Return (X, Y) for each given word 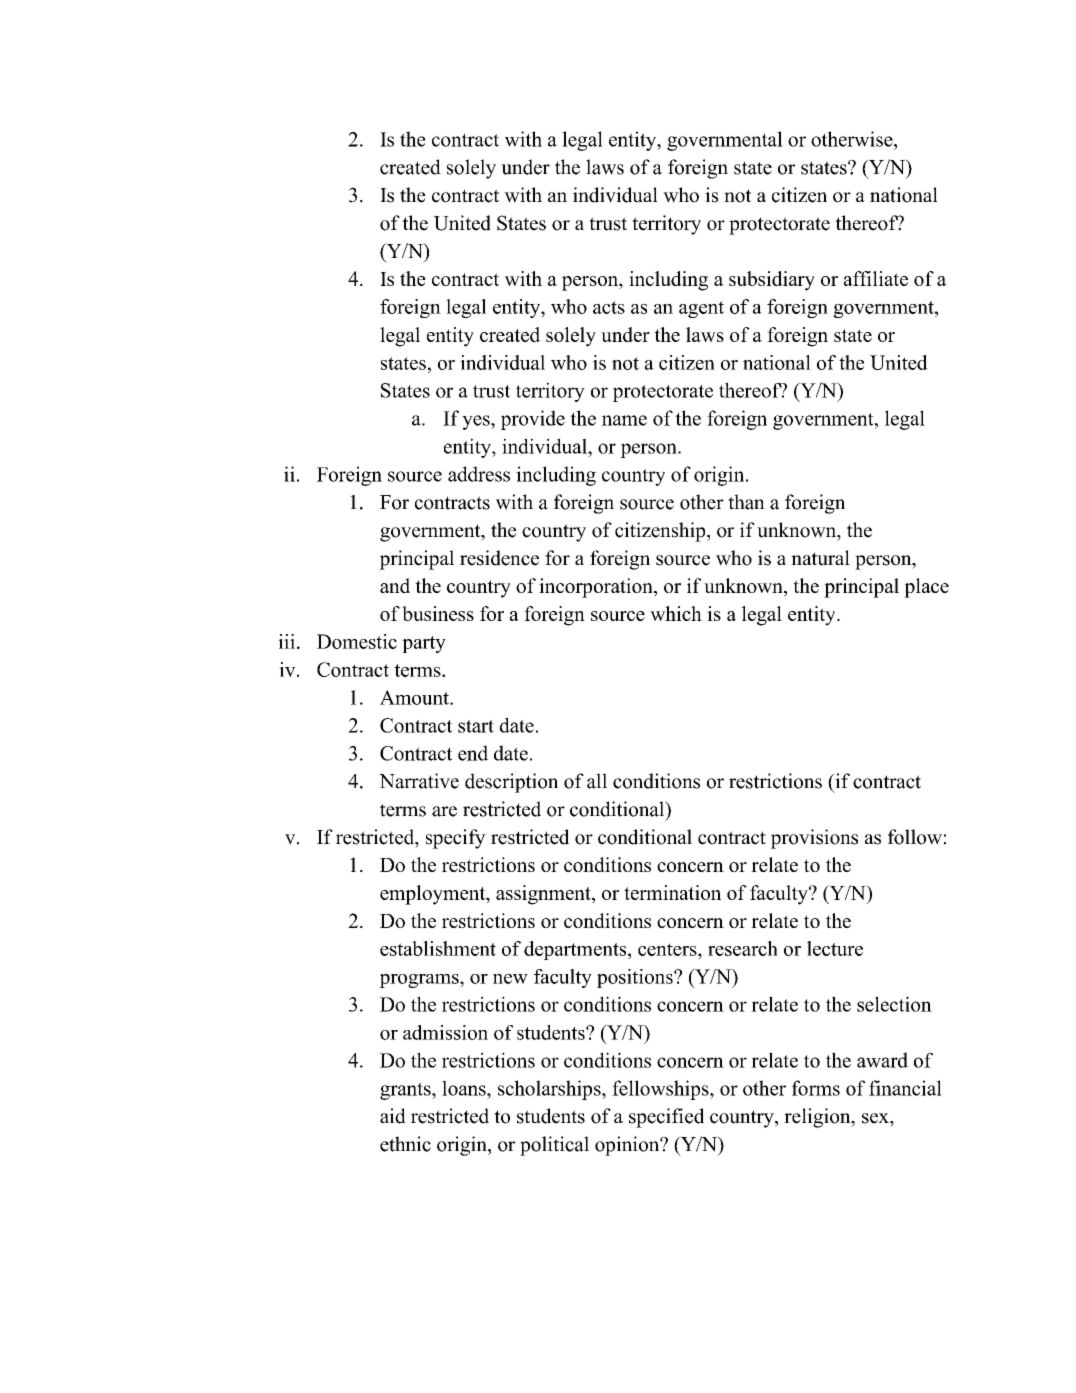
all (597, 781)
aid (393, 1116)
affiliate (876, 278)
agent (701, 309)
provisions (814, 839)
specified (666, 1118)
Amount (415, 697)
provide (533, 420)
